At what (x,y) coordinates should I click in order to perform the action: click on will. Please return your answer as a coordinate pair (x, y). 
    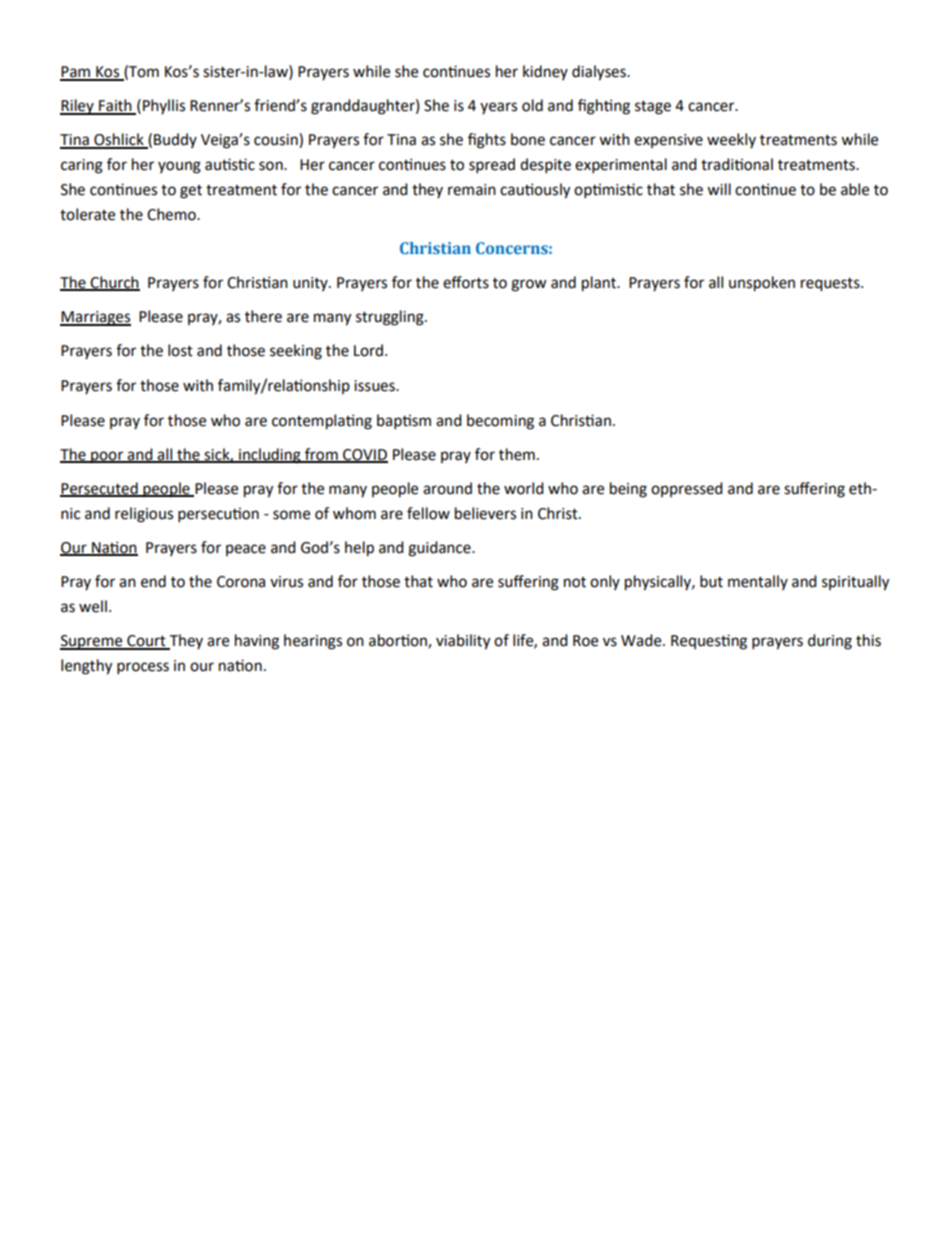
    Looking at the image, I should click on (719, 189).
